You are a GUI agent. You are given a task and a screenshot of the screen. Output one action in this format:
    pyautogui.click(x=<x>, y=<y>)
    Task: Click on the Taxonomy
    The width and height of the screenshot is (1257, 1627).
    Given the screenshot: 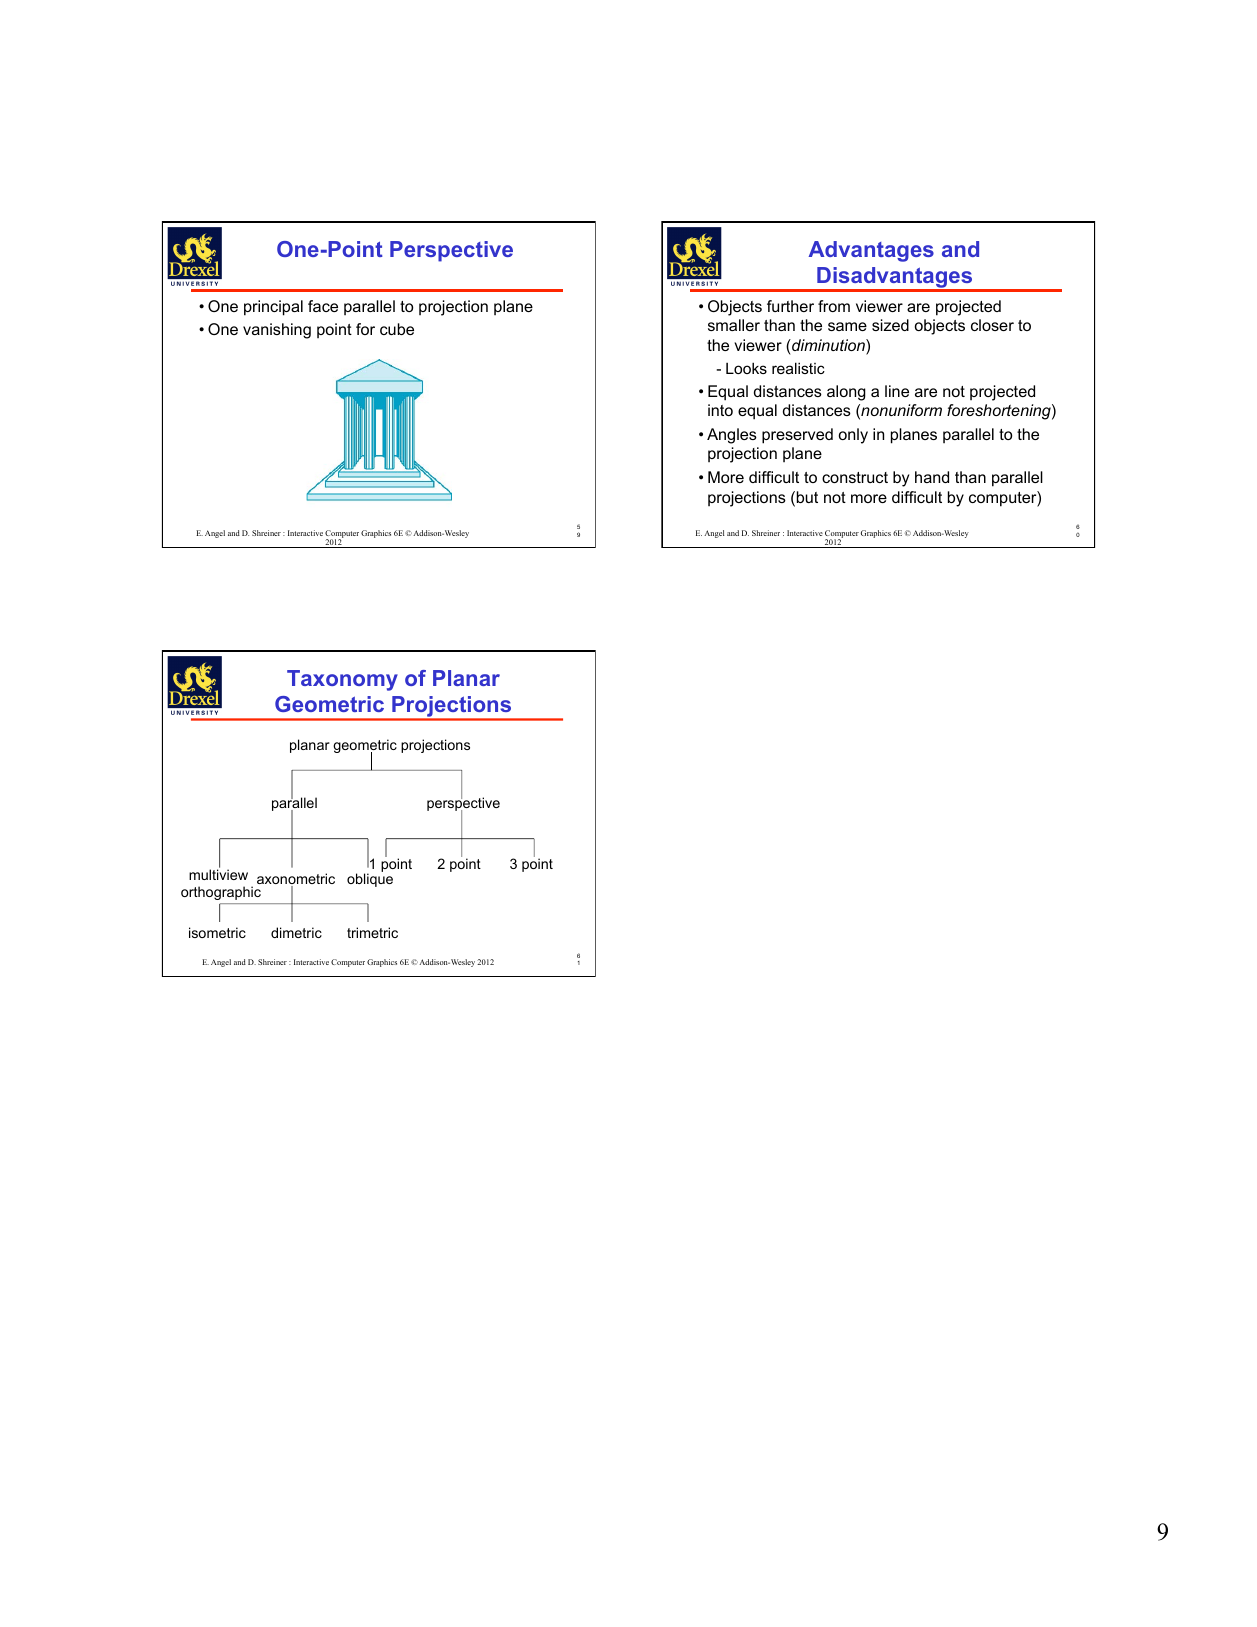 What is the action you would take?
    pyautogui.click(x=342, y=680)
